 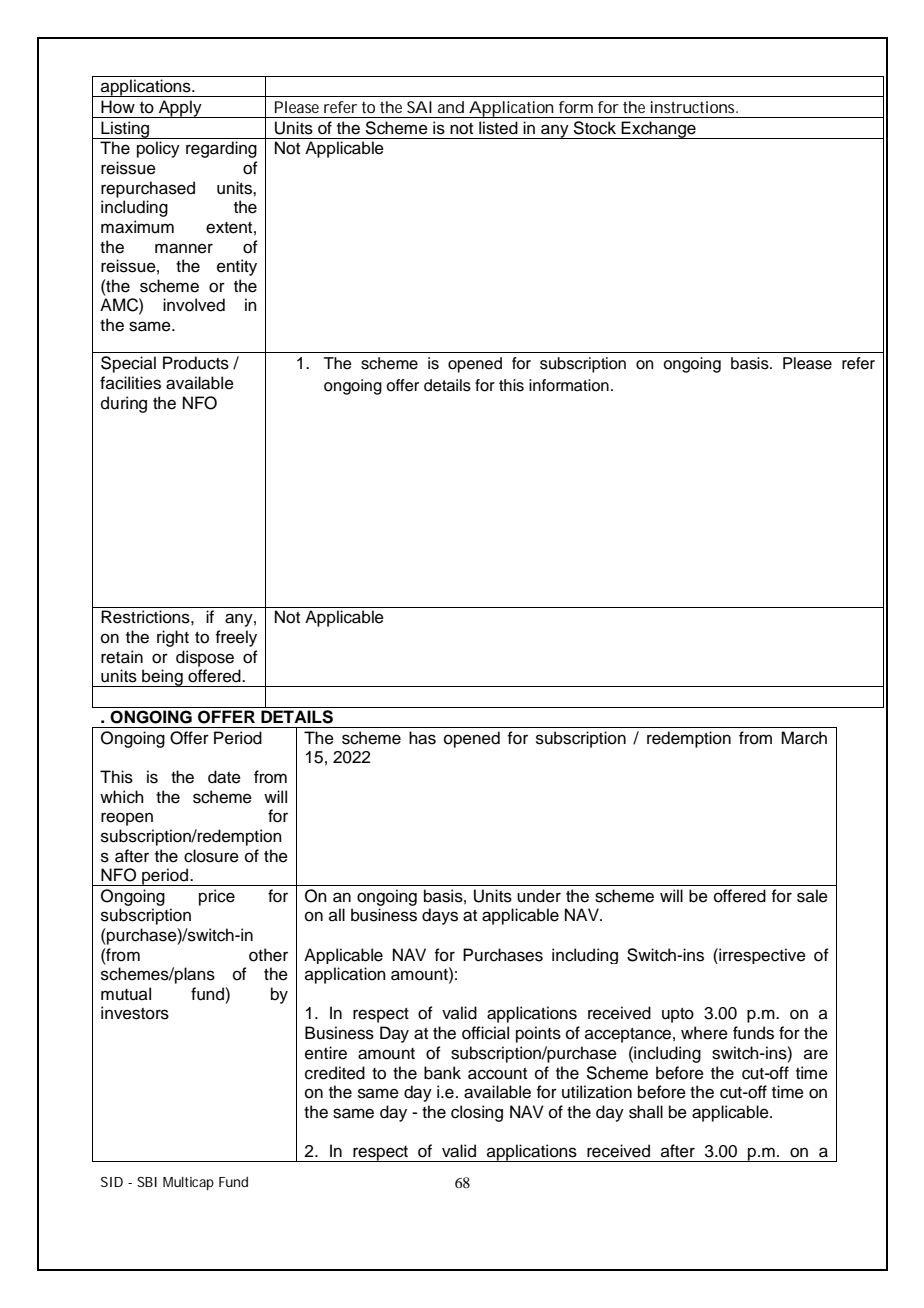 I want to click on policy, so click(x=158, y=149).
